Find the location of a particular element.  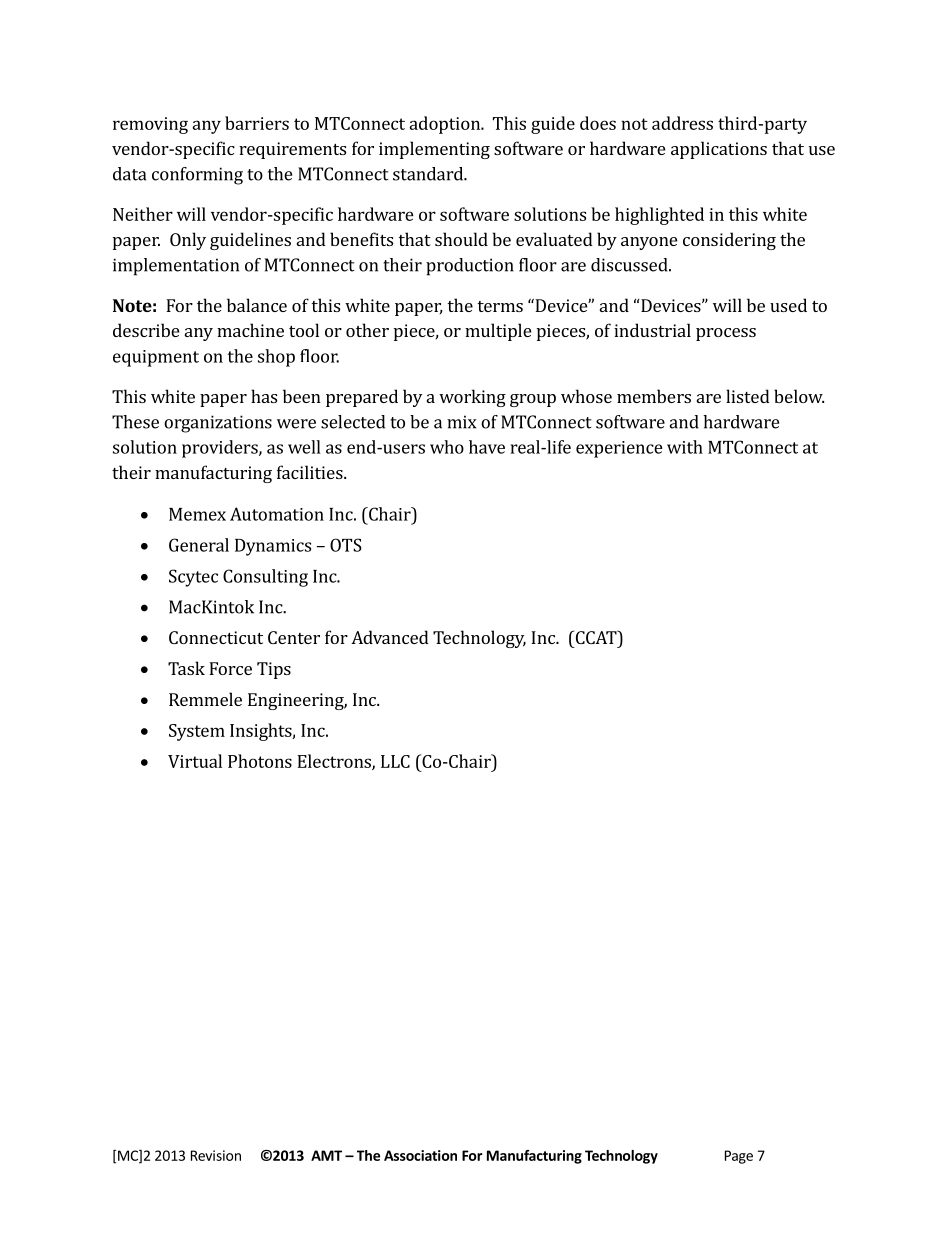

conforming is located at coordinates (197, 176).
